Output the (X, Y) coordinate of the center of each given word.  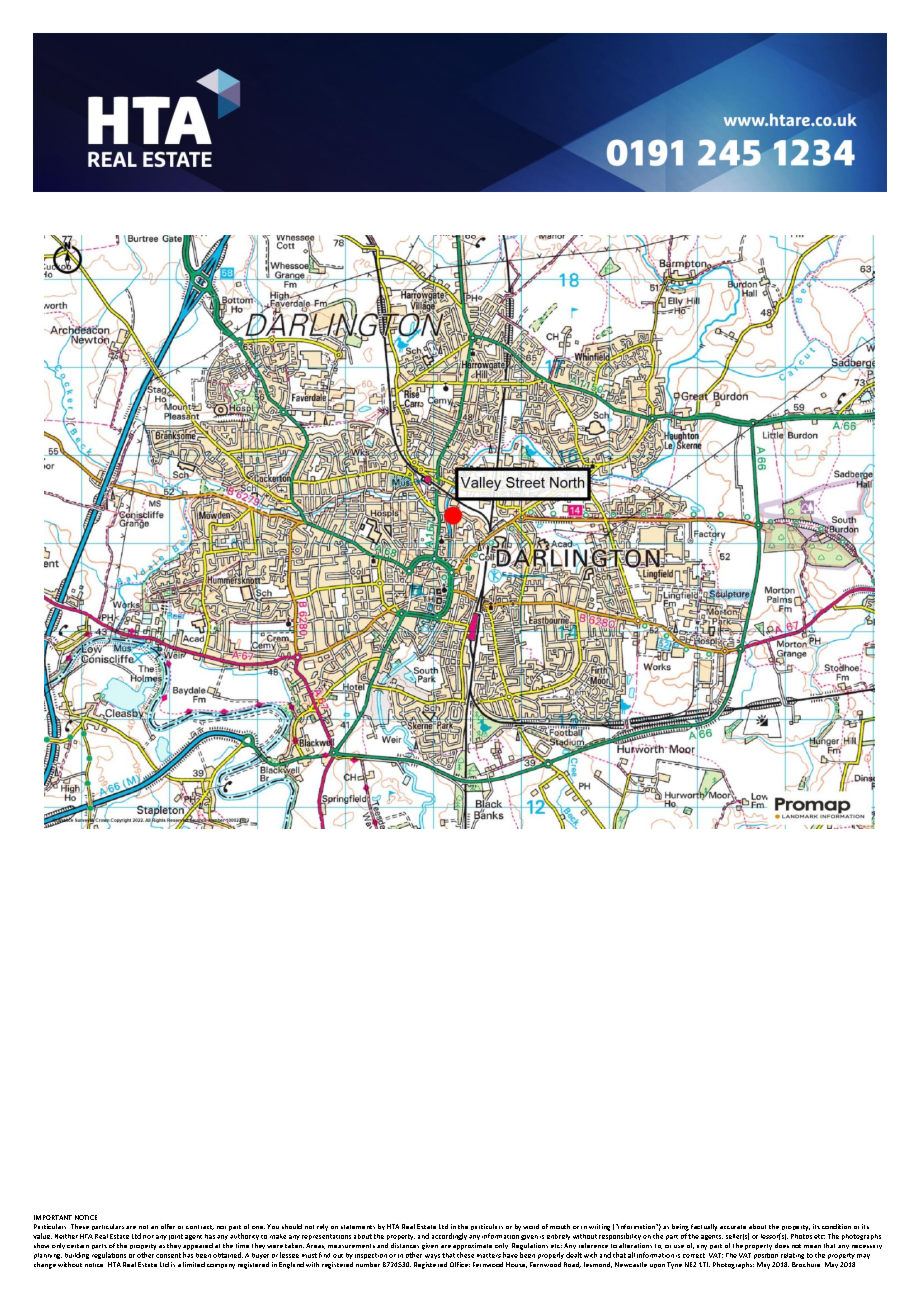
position (766, 1256)
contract (200, 1227)
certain (78, 1246)
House (516, 1265)
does (782, 1245)
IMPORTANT (53, 1217)
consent (168, 1255)
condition (836, 1226)
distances (405, 1245)
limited (194, 1264)
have (510, 1255)
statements (358, 1227)
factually (704, 1227)
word (531, 1226)
